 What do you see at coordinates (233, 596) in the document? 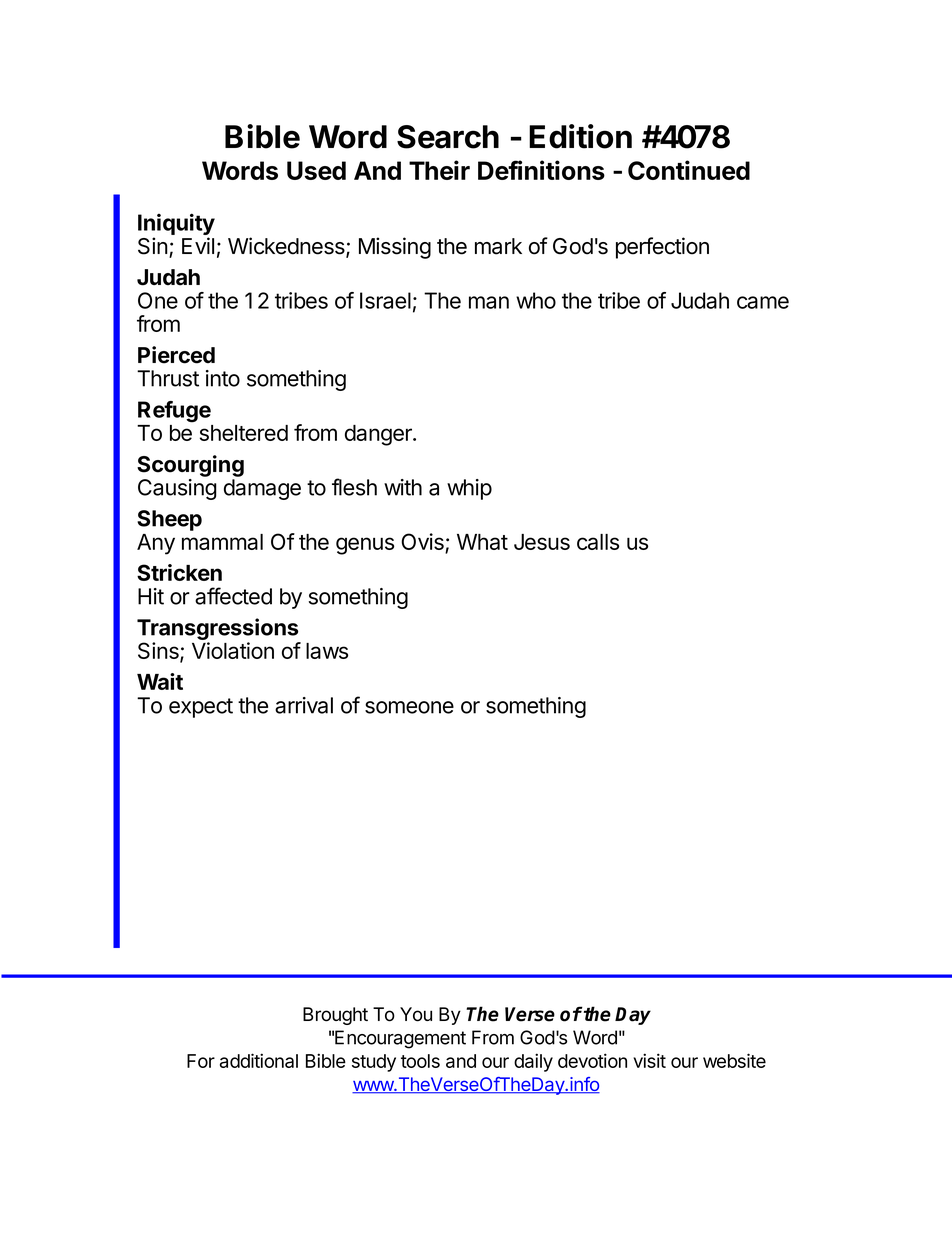
I see `affected` at bounding box center [233, 596].
